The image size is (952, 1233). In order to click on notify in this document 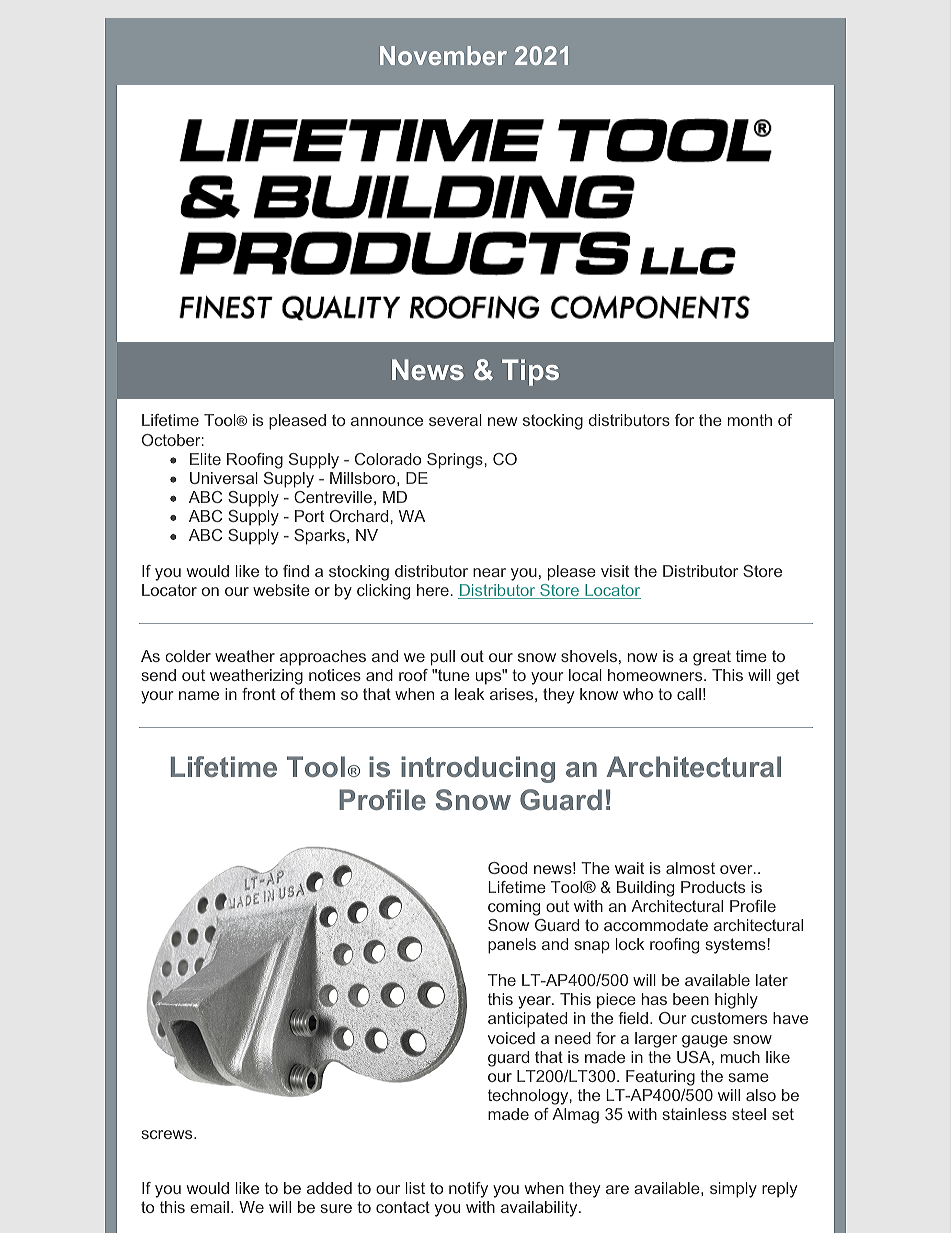, I will do `click(468, 1190)`.
